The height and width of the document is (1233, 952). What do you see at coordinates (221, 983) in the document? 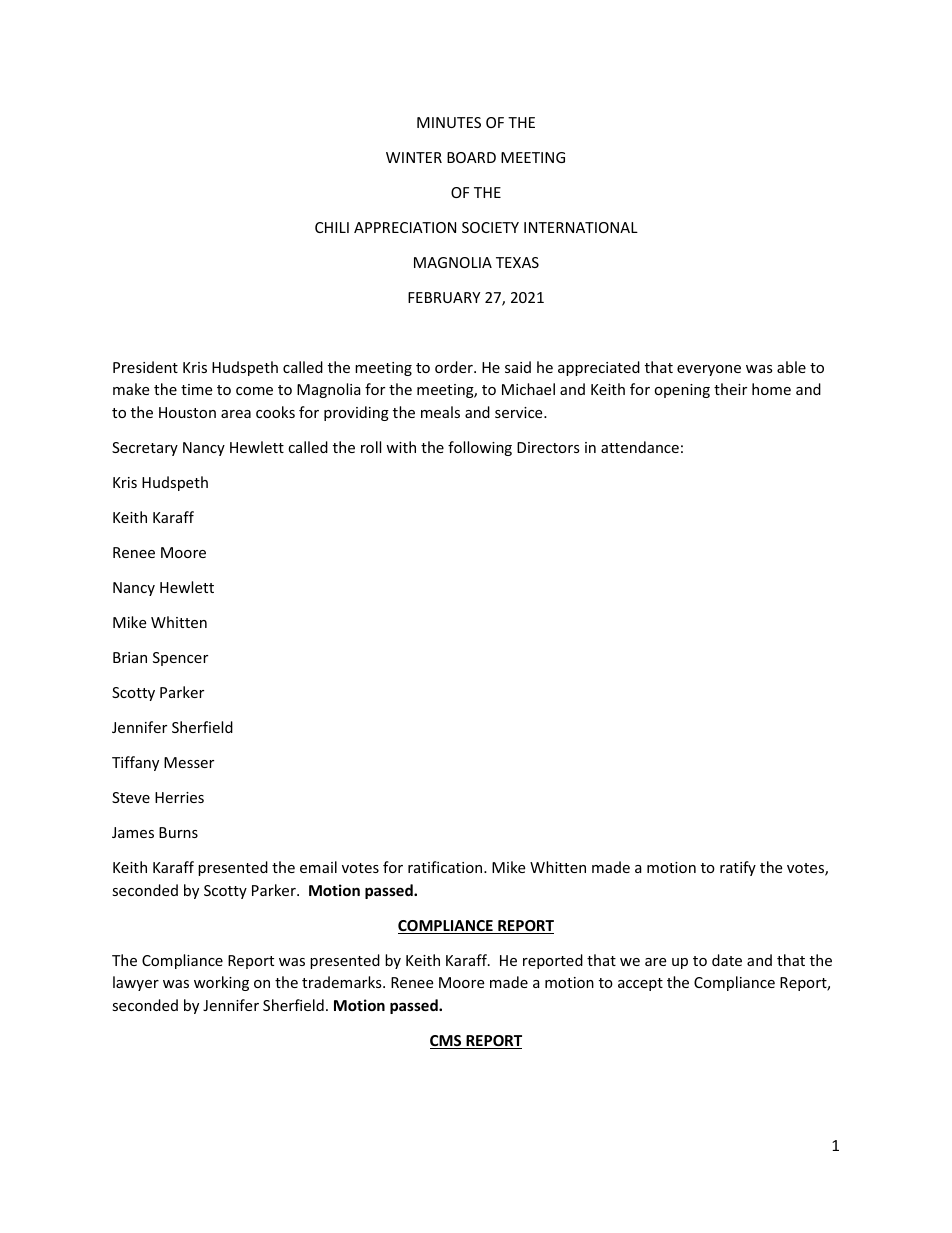
I see `working` at bounding box center [221, 983].
